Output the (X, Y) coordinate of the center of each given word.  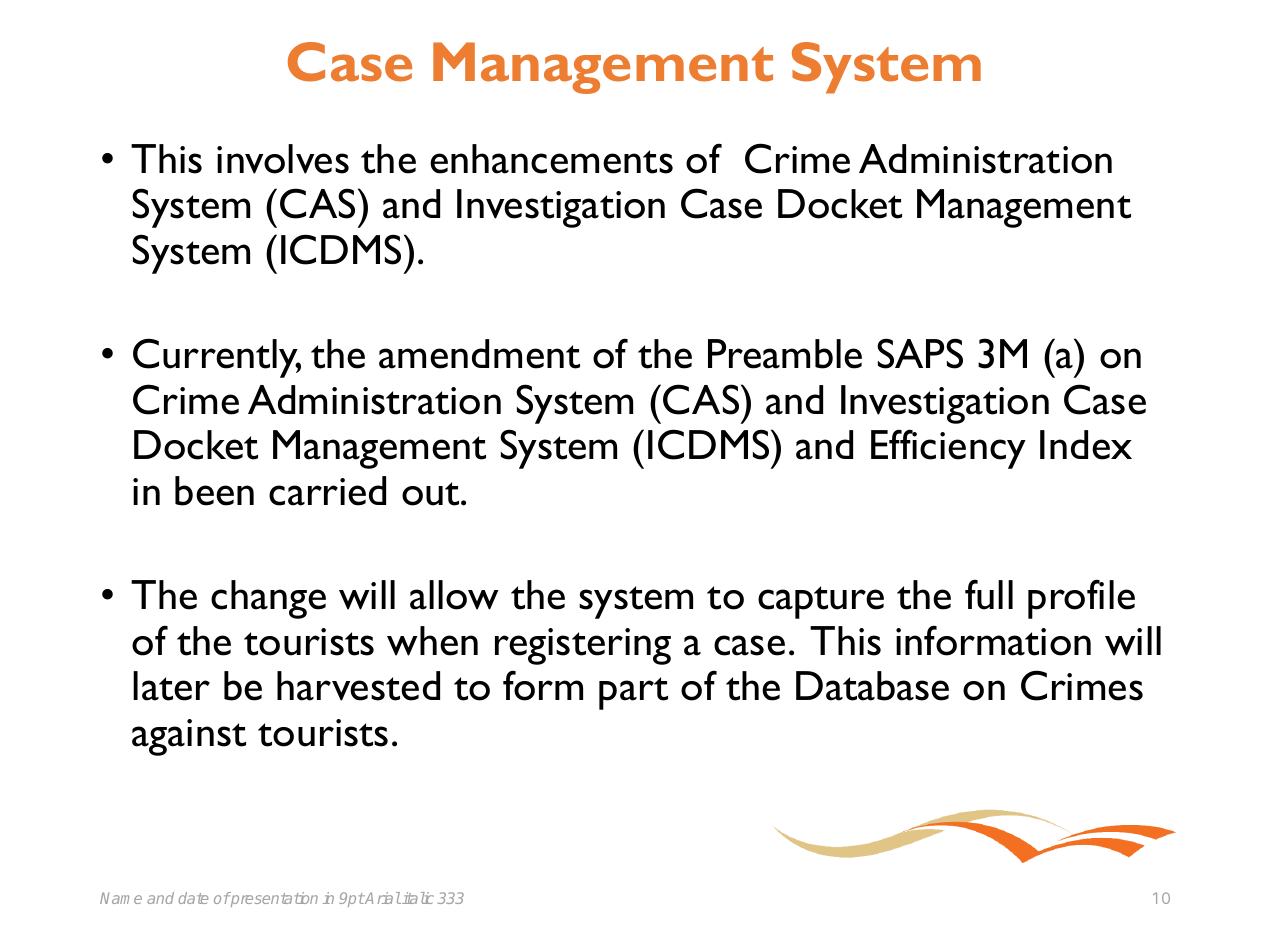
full (989, 594)
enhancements (551, 159)
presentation (273, 899)
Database (872, 686)
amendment (479, 354)
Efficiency (948, 449)
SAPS (920, 353)
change (268, 599)
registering (583, 646)
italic (417, 898)
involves (283, 159)
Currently (217, 358)
